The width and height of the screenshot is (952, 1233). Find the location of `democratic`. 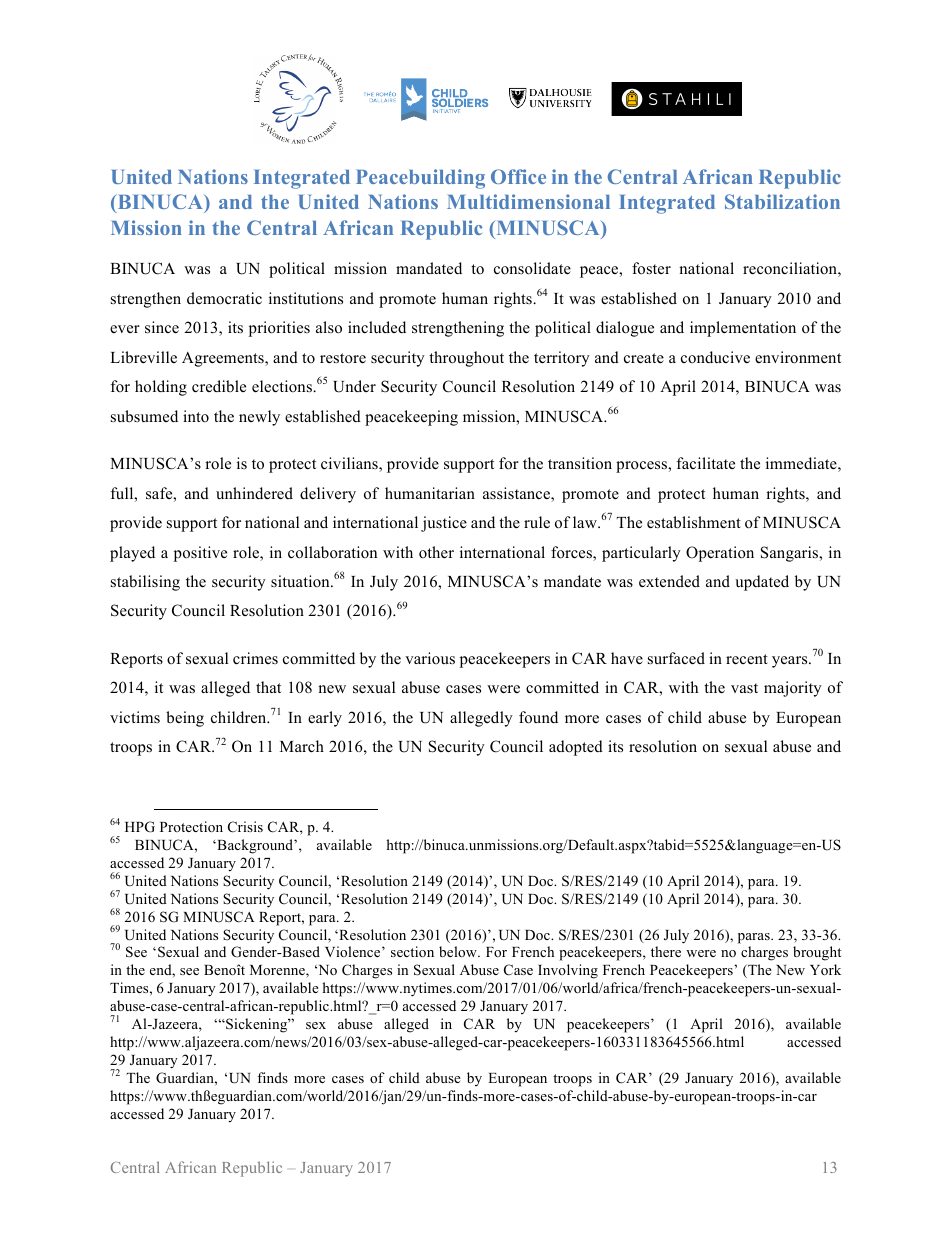

democratic is located at coordinates (224, 298).
